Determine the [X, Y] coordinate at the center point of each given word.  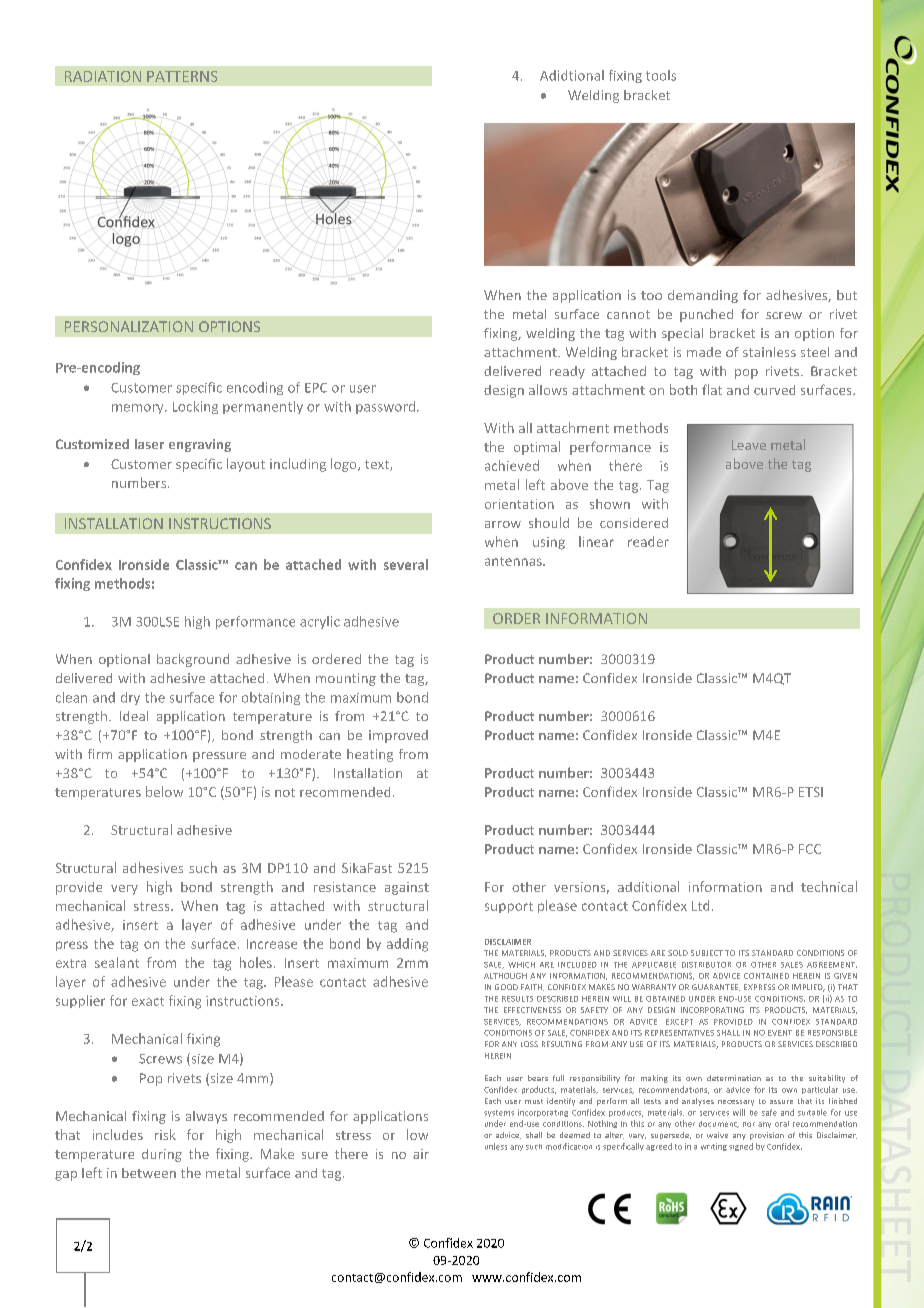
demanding [703, 296]
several [406, 564]
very [124, 890]
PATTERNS [182, 76]
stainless [769, 352]
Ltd [700, 905]
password [385, 407]
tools [661, 75]
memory [139, 409]
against [407, 888]
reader [648, 541]
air [421, 1154]
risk [165, 1134]
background [193, 660]
